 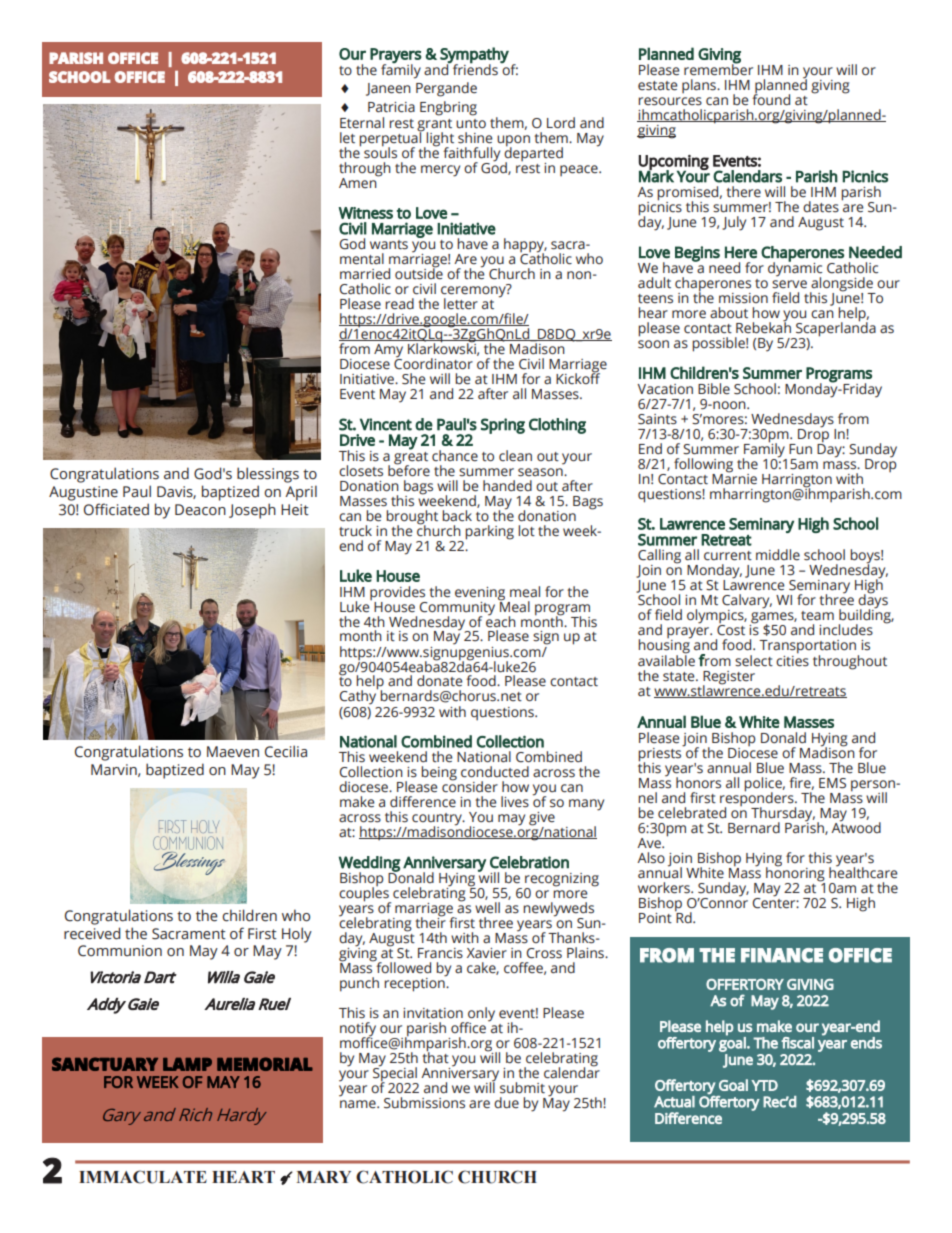 What do you see at coordinates (268, 475) in the page?
I see `blessings` at bounding box center [268, 475].
